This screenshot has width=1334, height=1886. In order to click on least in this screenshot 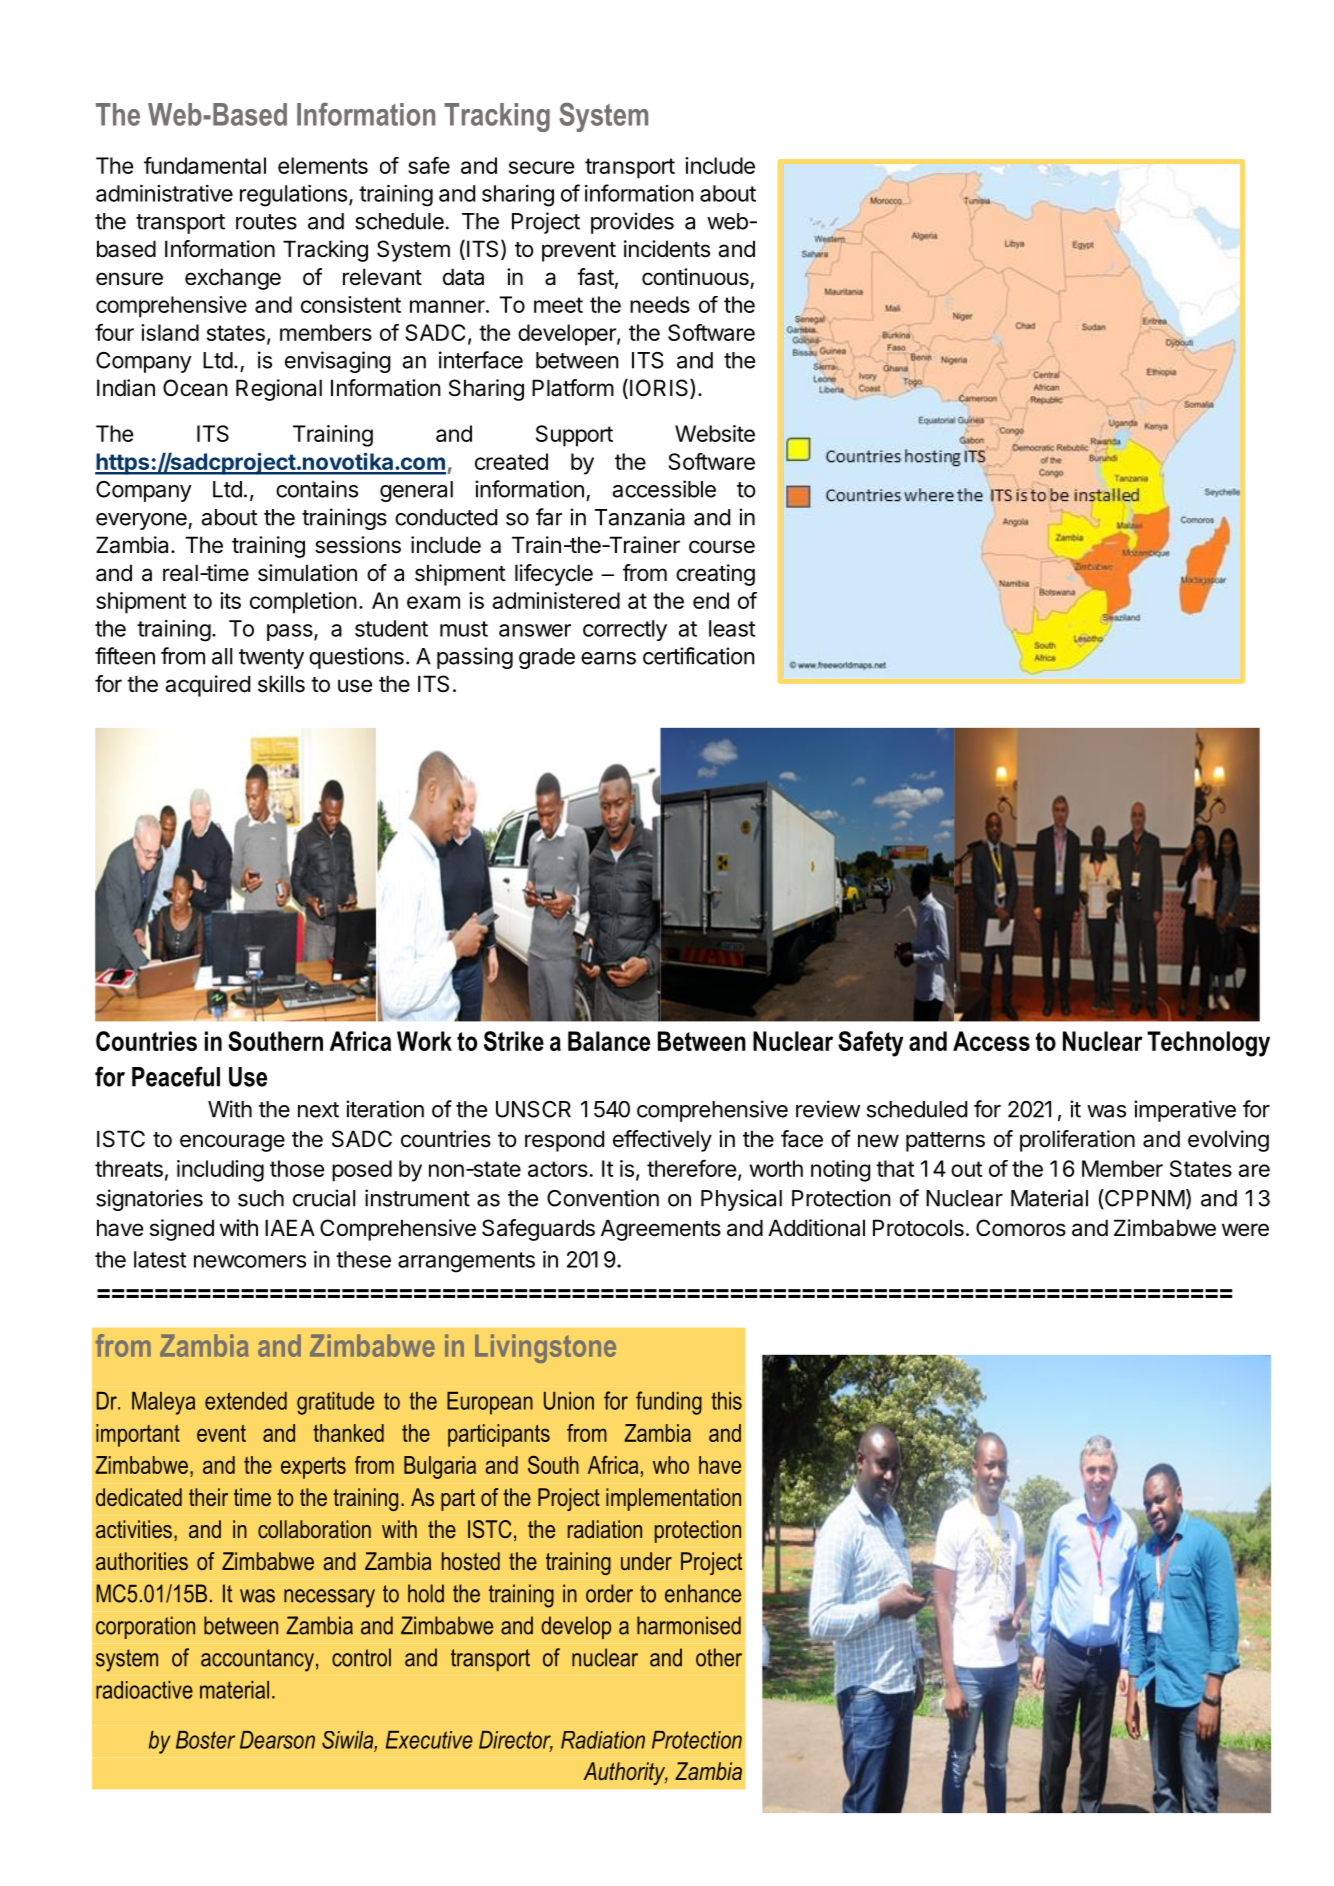, I will do `click(732, 628)`.
